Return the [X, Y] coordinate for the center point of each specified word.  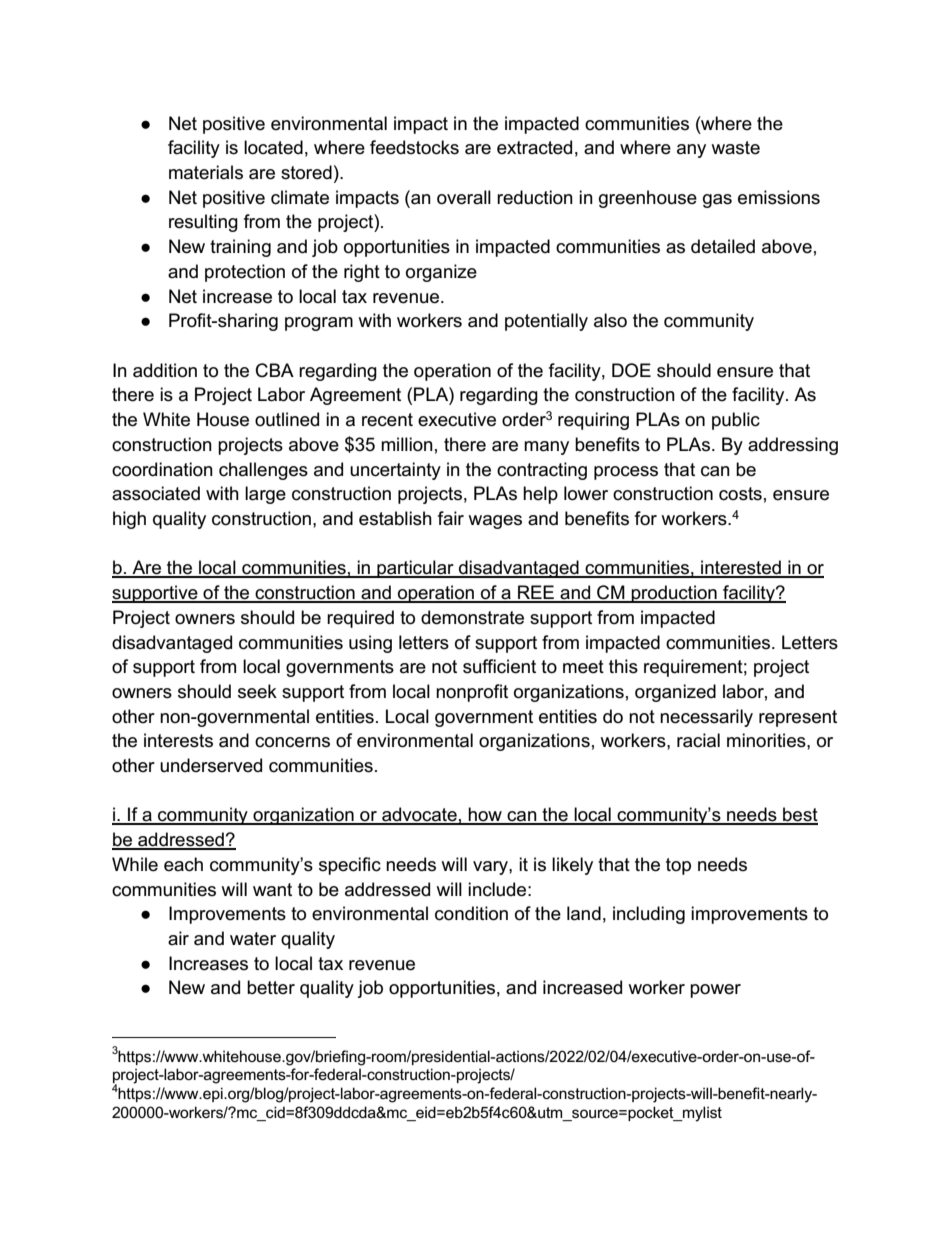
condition [471, 913]
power [715, 991]
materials [206, 172]
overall [464, 197]
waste [735, 148]
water [253, 939]
